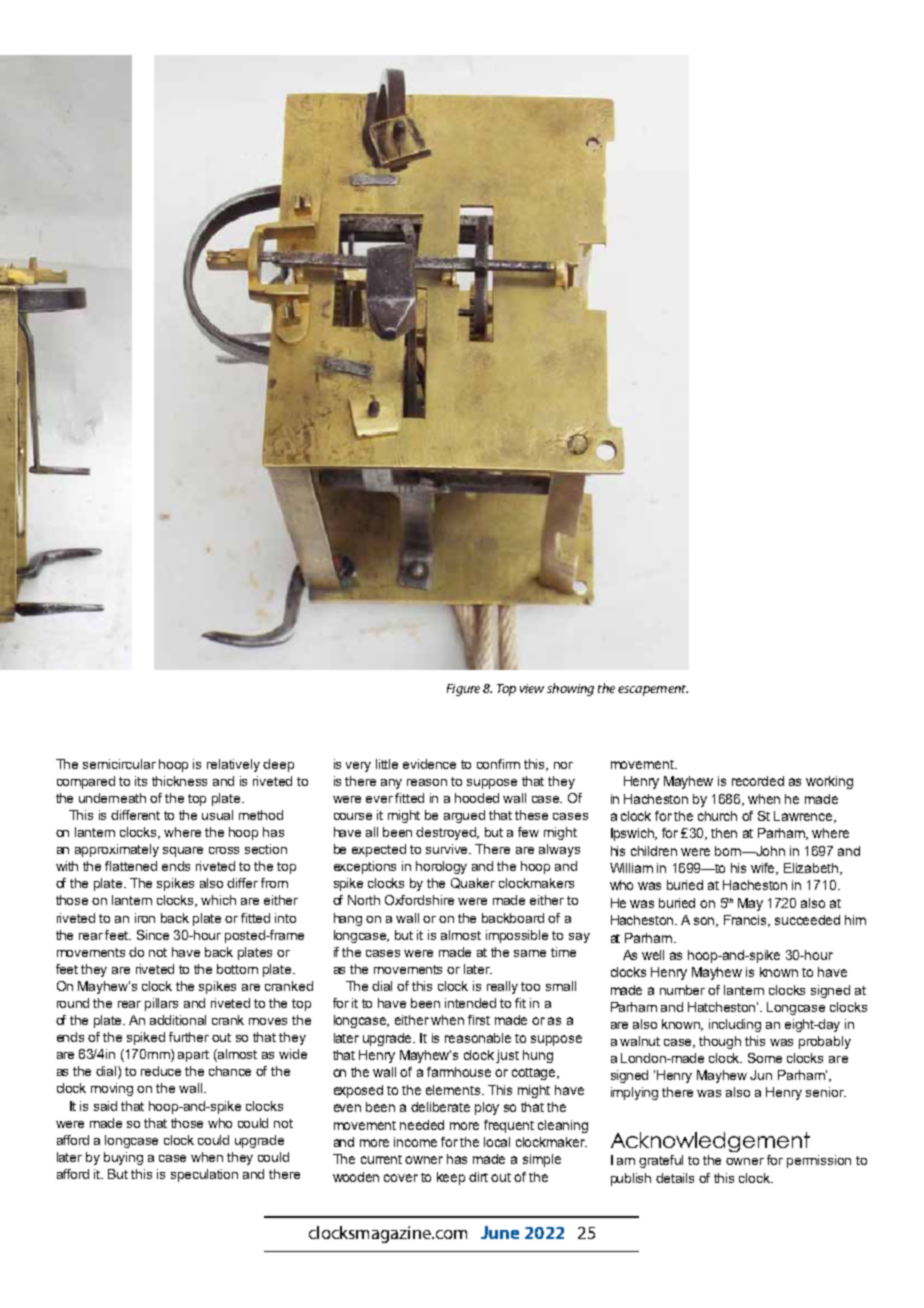 Image resolution: width=924 pixels, height=1308 pixels. Describe the element at coordinates (530, 953) in the screenshot. I see `same` at that location.
